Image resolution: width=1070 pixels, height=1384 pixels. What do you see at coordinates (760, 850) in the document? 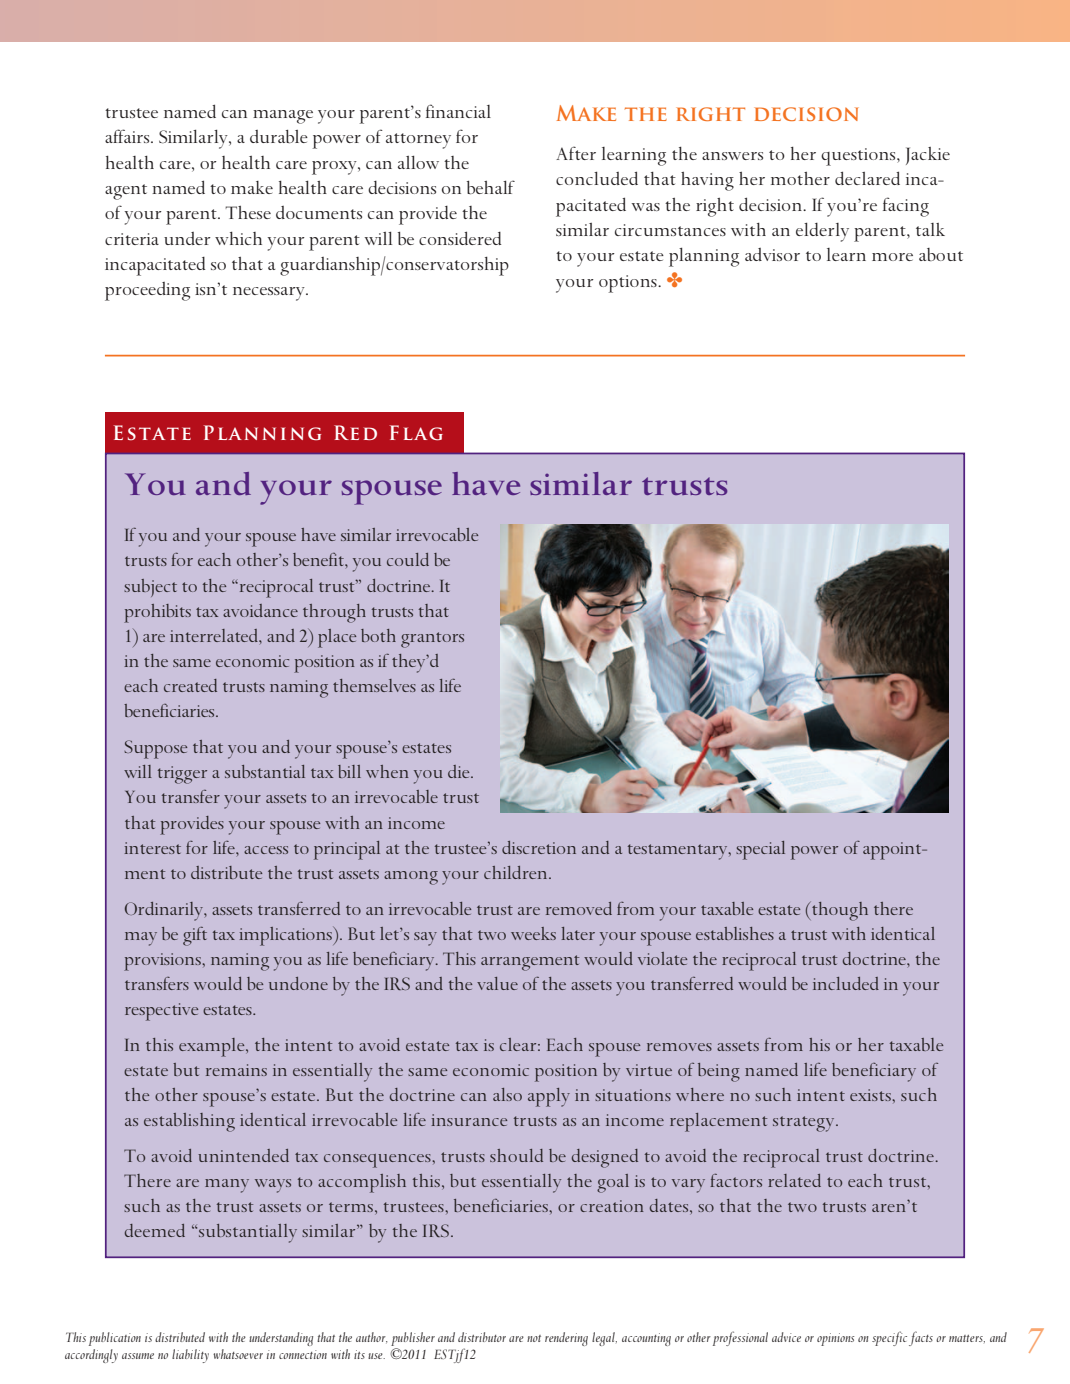
I see `special` at bounding box center [760, 850].
